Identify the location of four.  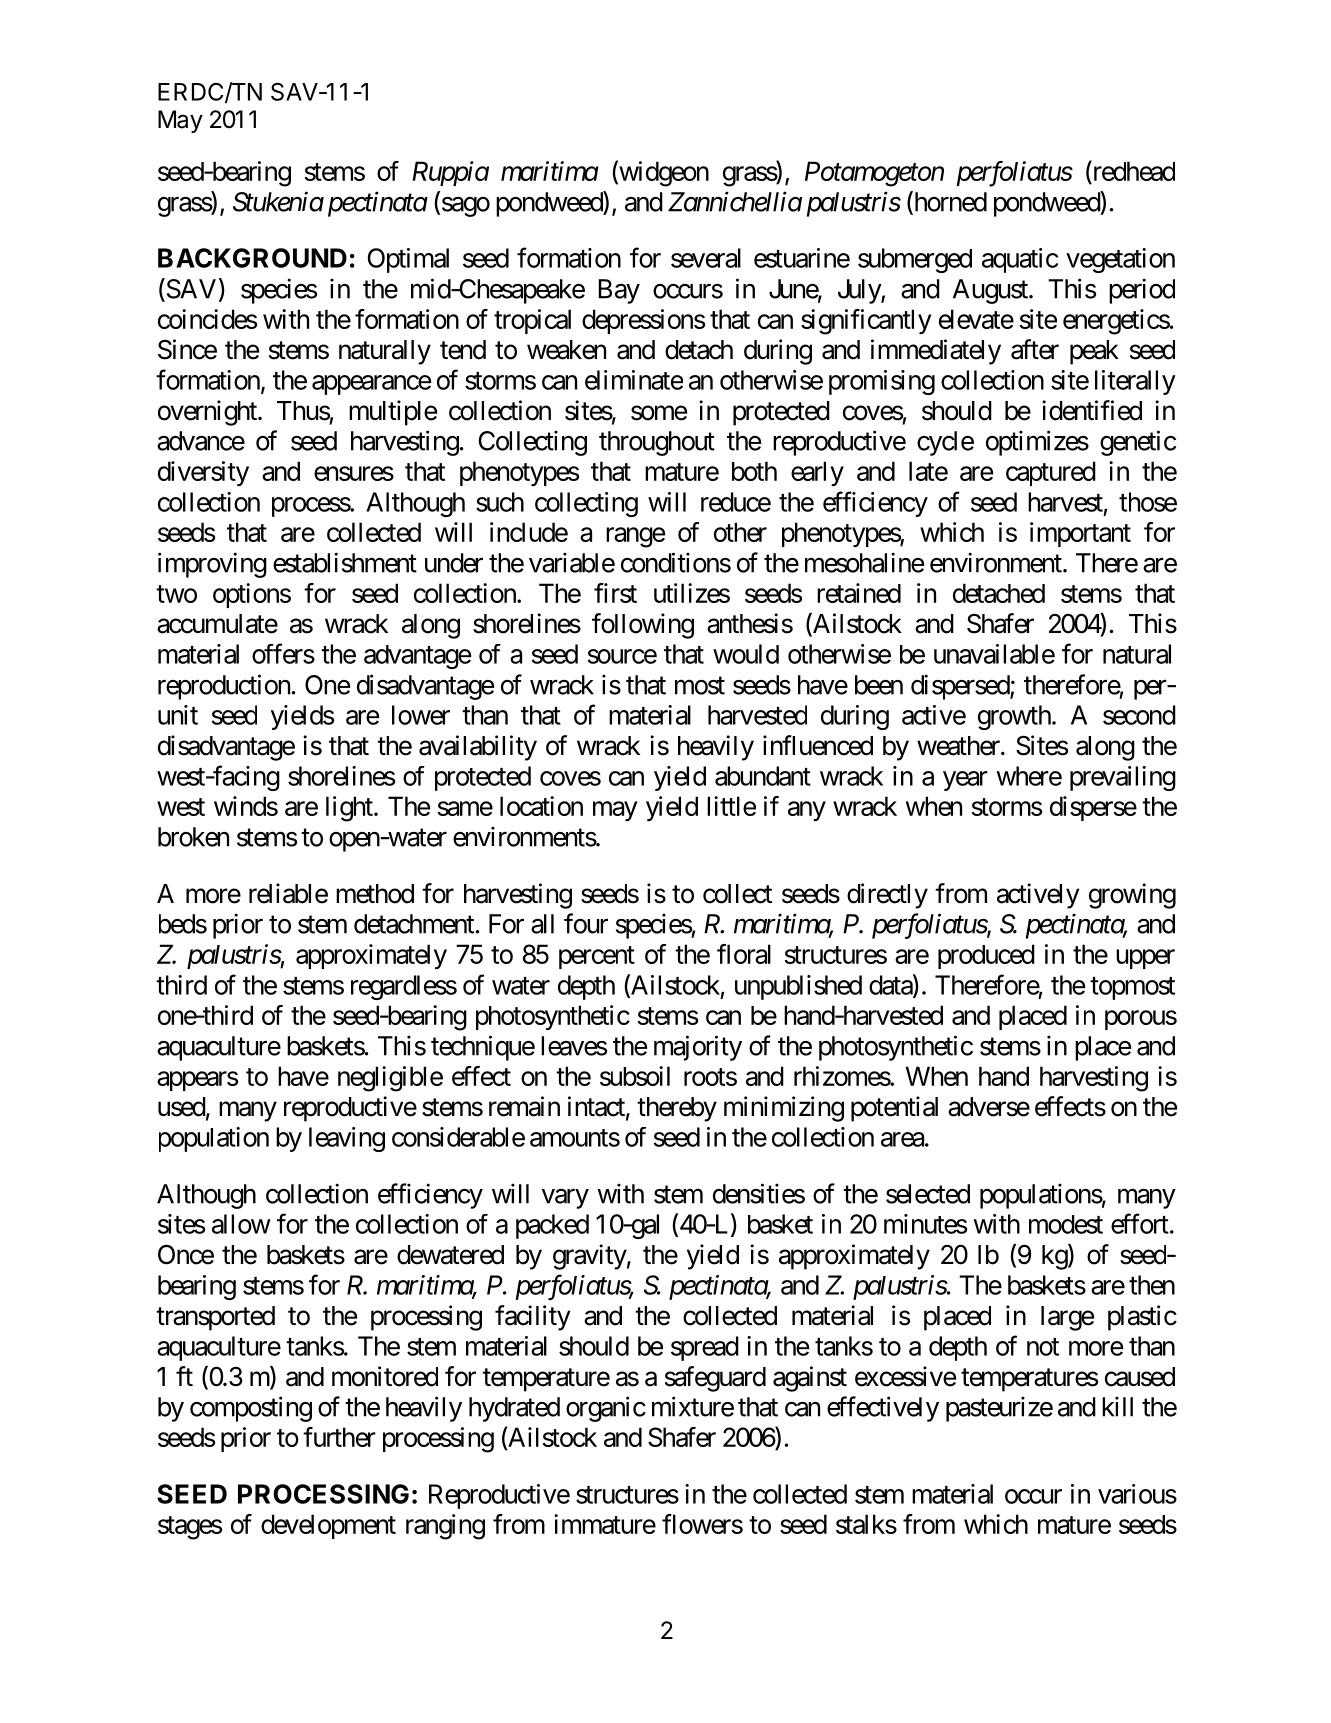
(586, 923).
